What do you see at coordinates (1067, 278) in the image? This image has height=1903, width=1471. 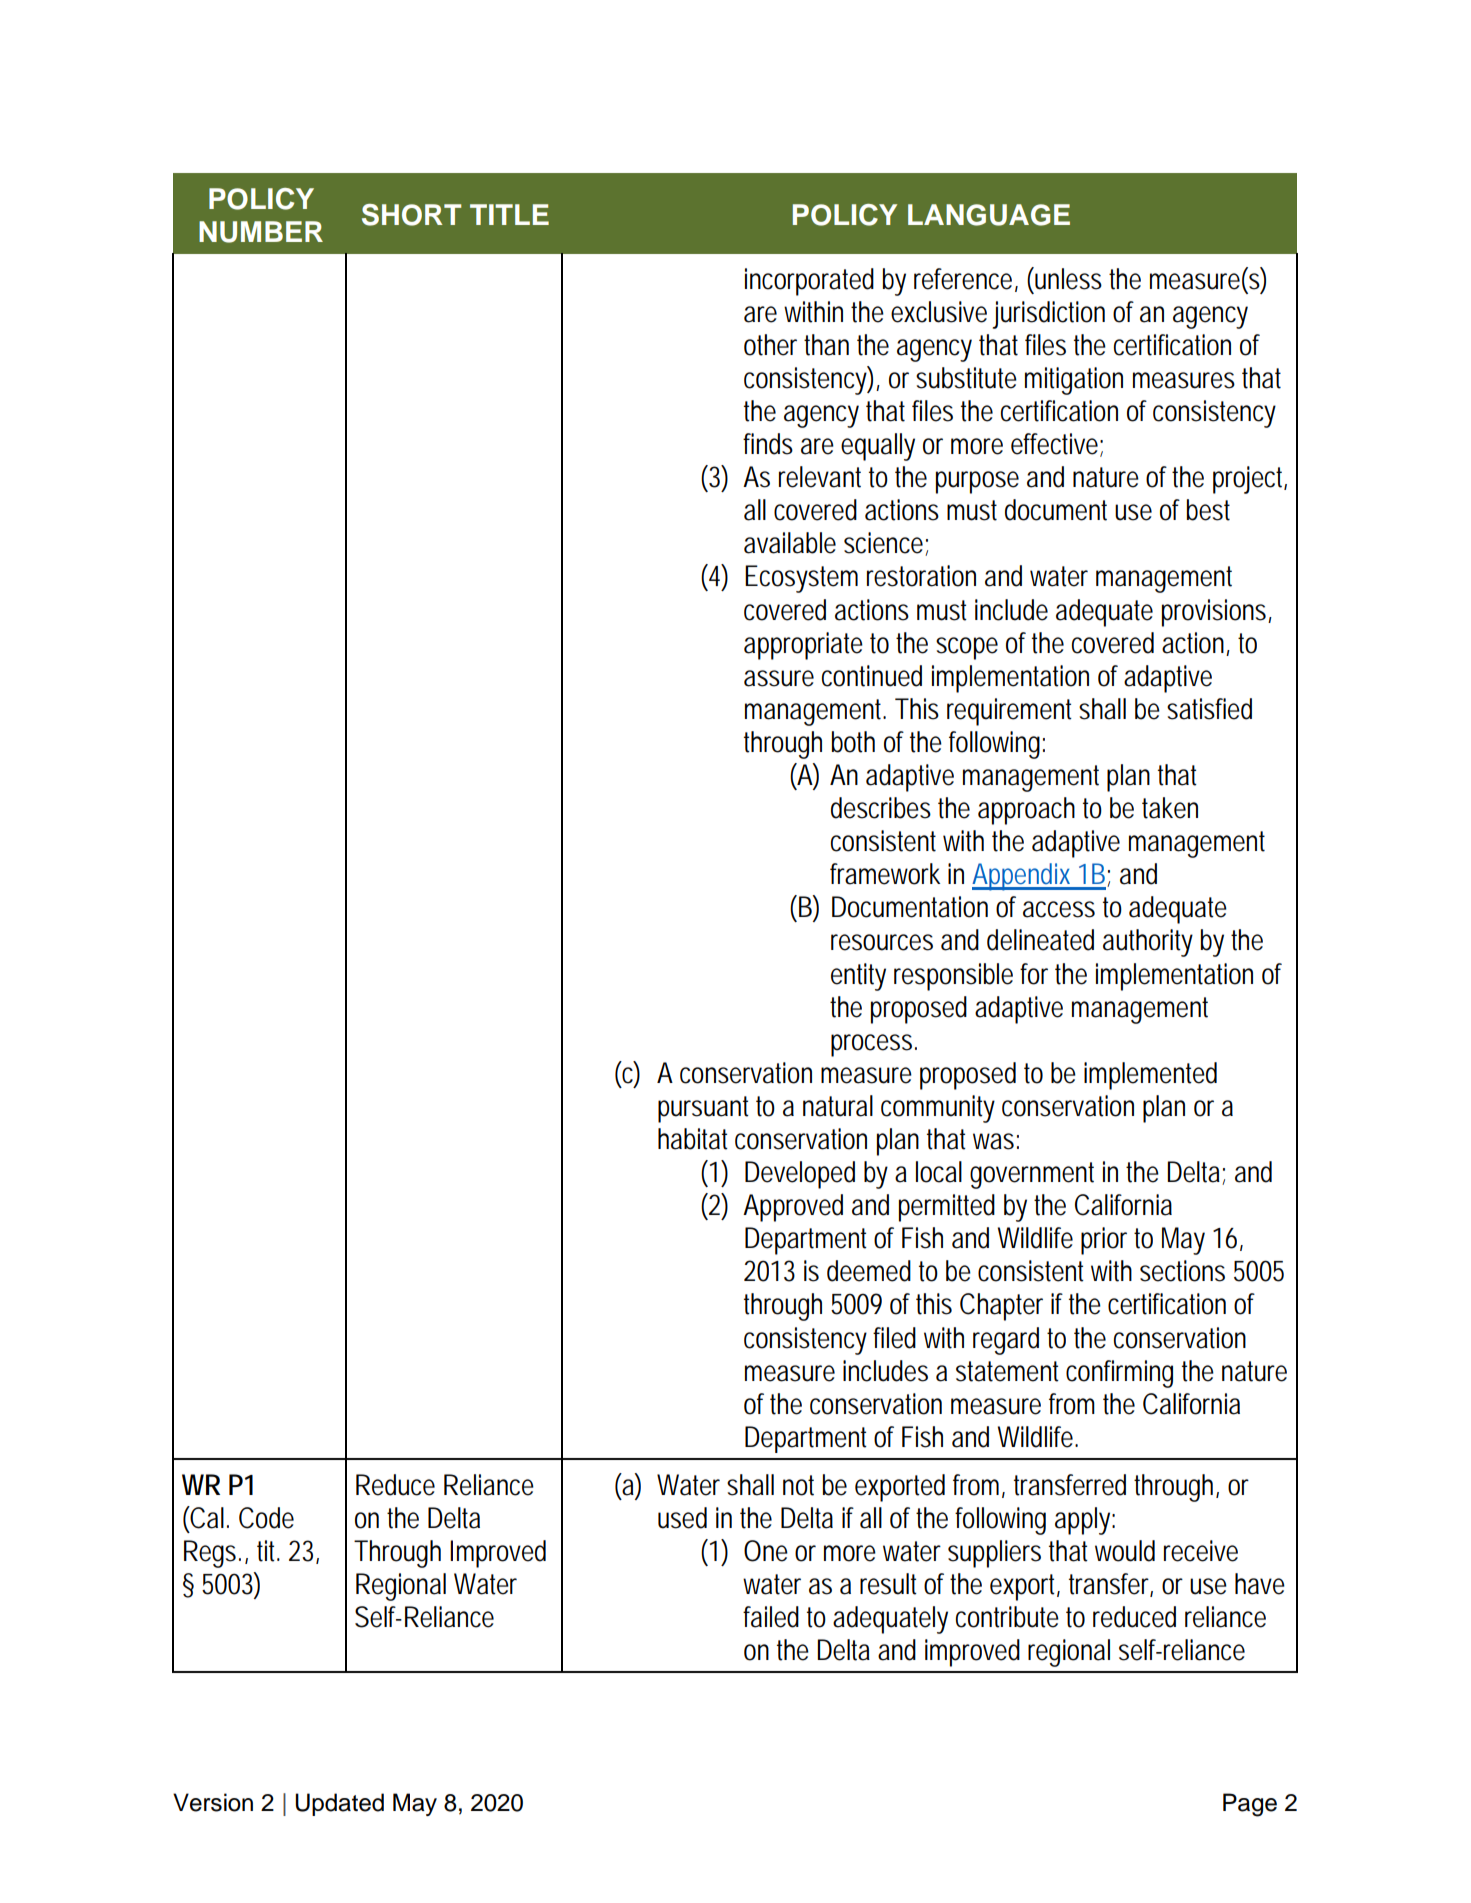 I see `unless` at bounding box center [1067, 278].
